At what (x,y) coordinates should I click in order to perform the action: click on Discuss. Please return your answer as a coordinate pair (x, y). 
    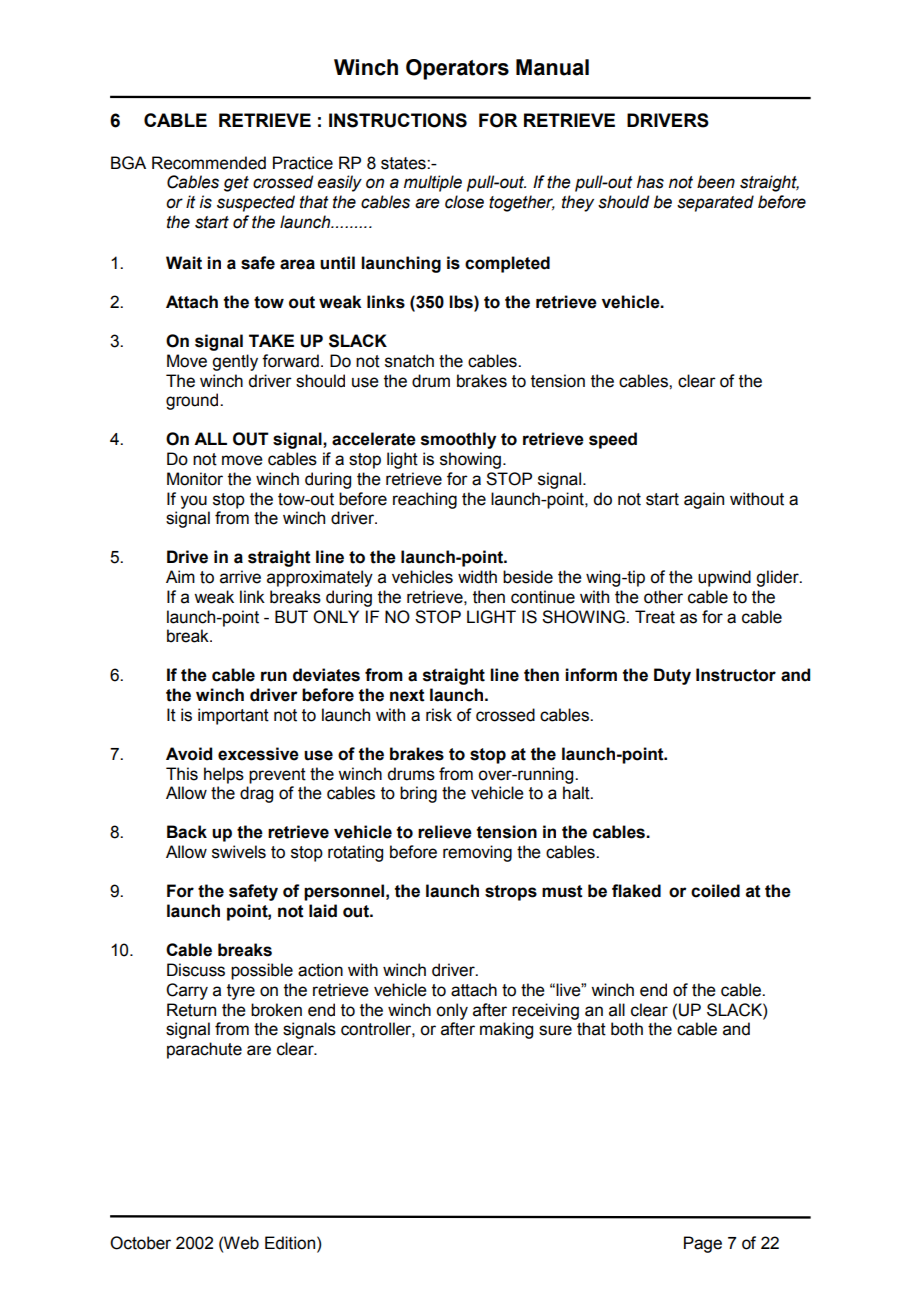
    Looking at the image, I should click on (196, 970).
